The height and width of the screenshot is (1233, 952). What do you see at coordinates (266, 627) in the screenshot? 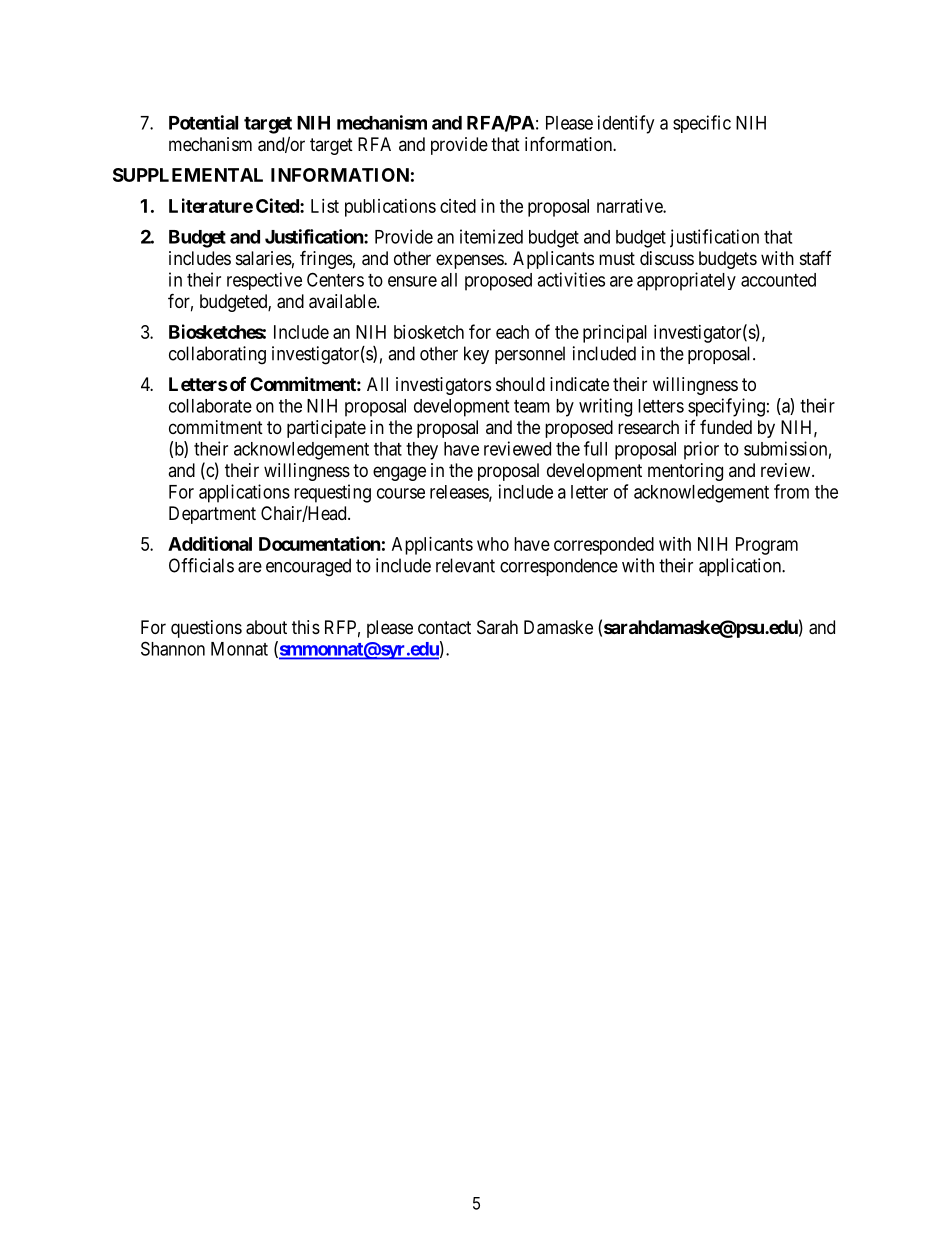
I see `about` at bounding box center [266, 627].
